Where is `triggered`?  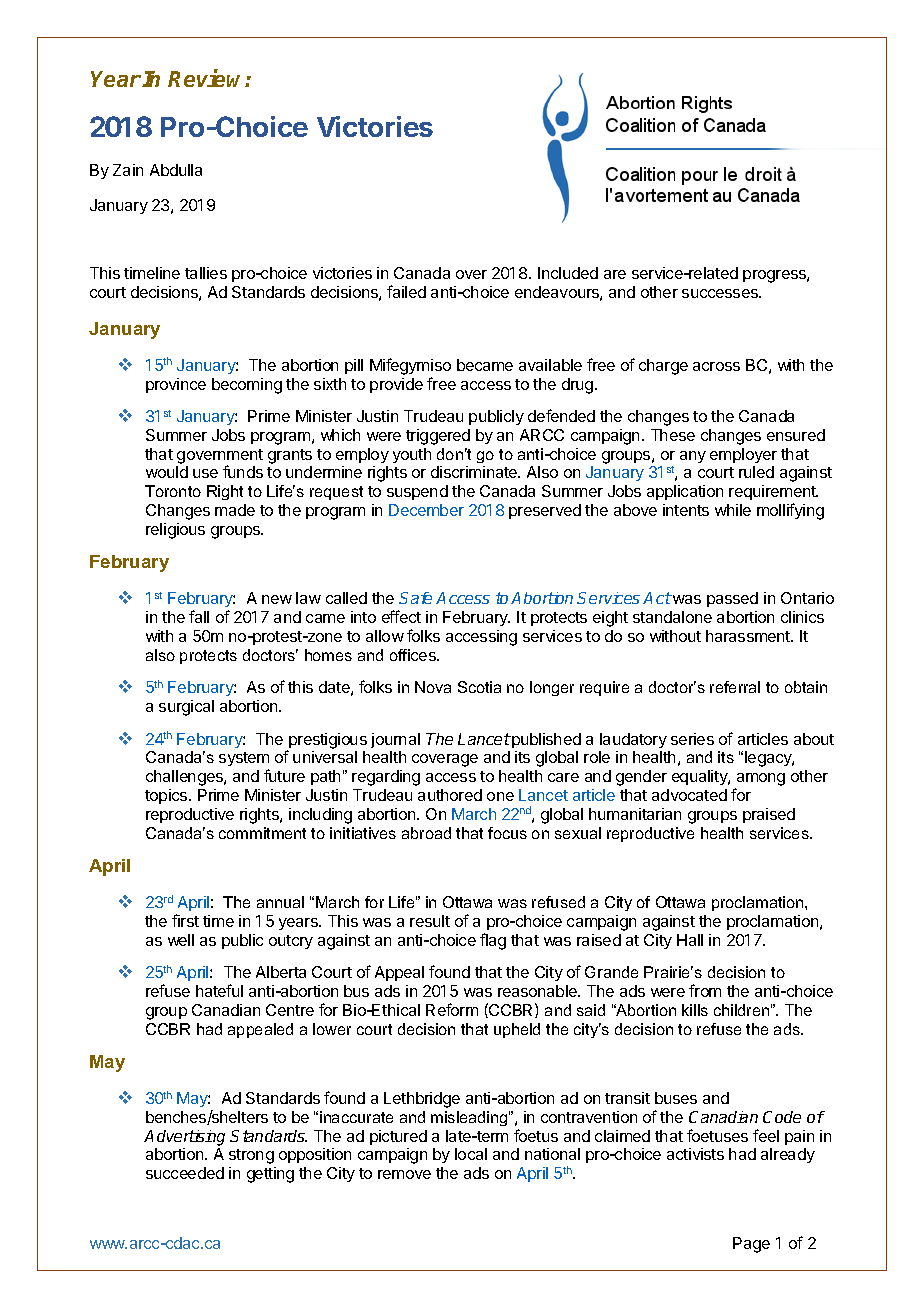 triggered is located at coordinates (438, 437).
